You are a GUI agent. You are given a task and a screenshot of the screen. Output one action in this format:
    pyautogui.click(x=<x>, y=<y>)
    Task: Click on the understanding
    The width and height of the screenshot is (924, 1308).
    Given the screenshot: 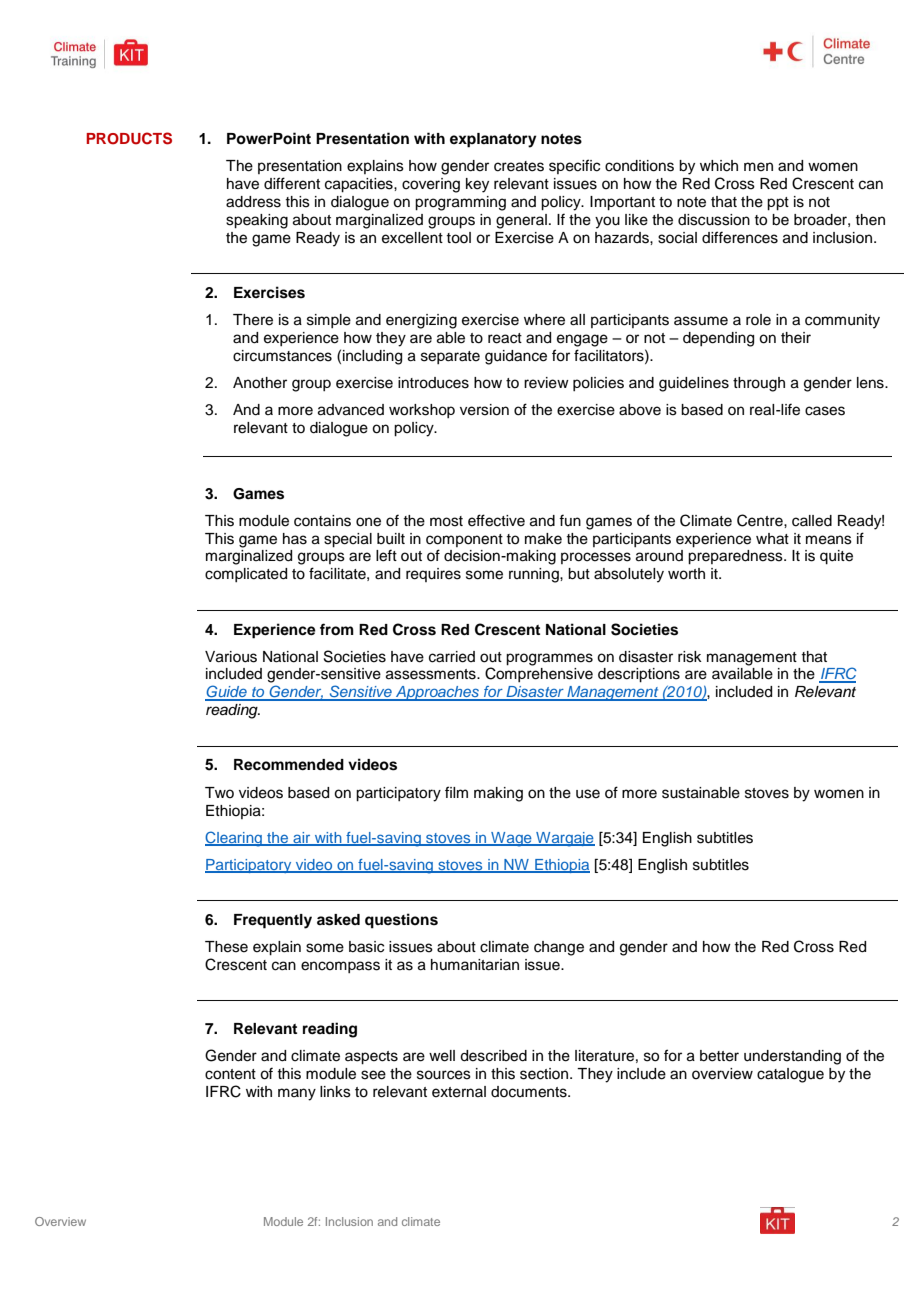 What is the action you would take?
    pyautogui.click(x=792, y=1057)
